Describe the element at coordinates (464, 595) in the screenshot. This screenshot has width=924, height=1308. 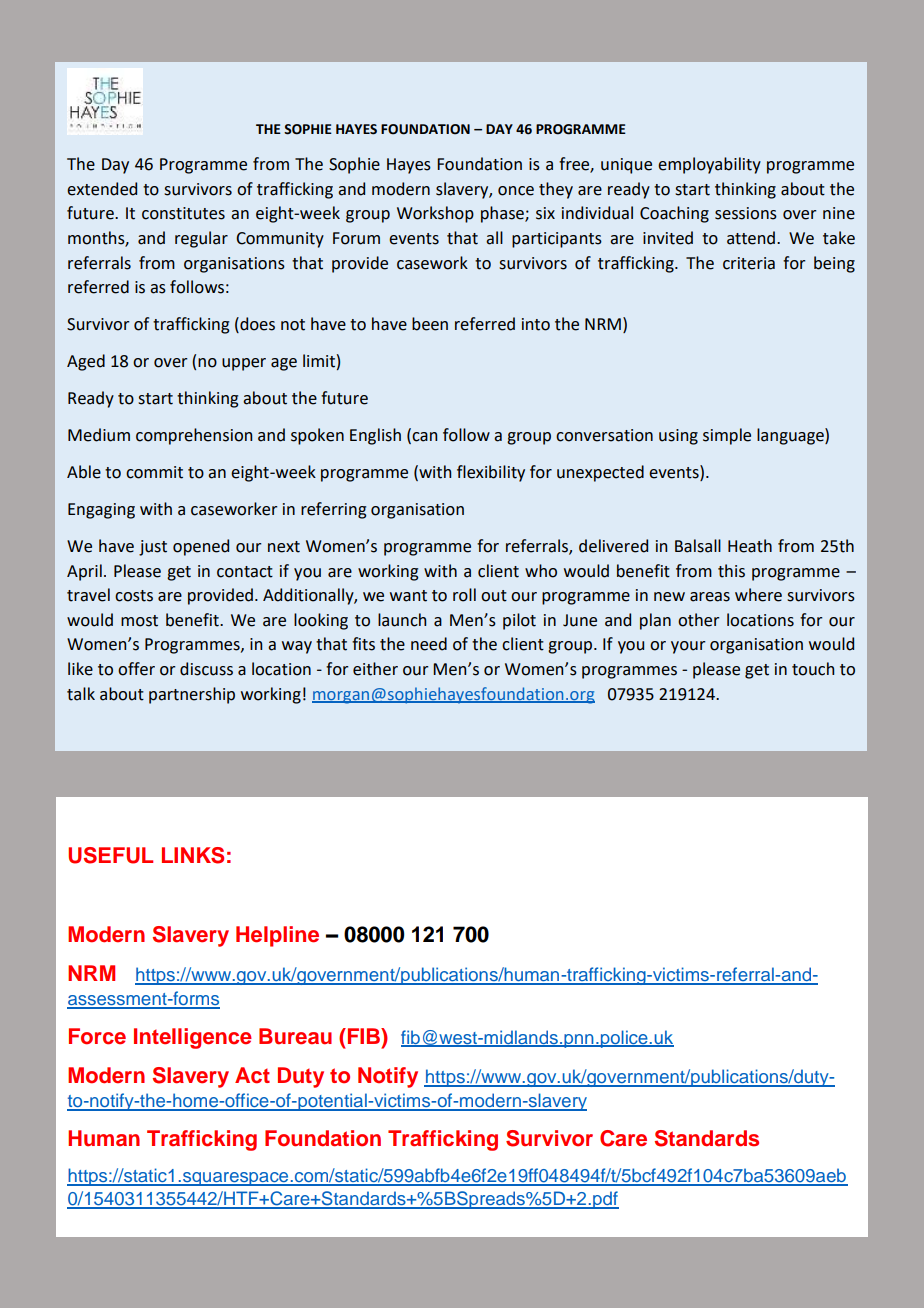
I see `roll` at that location.
